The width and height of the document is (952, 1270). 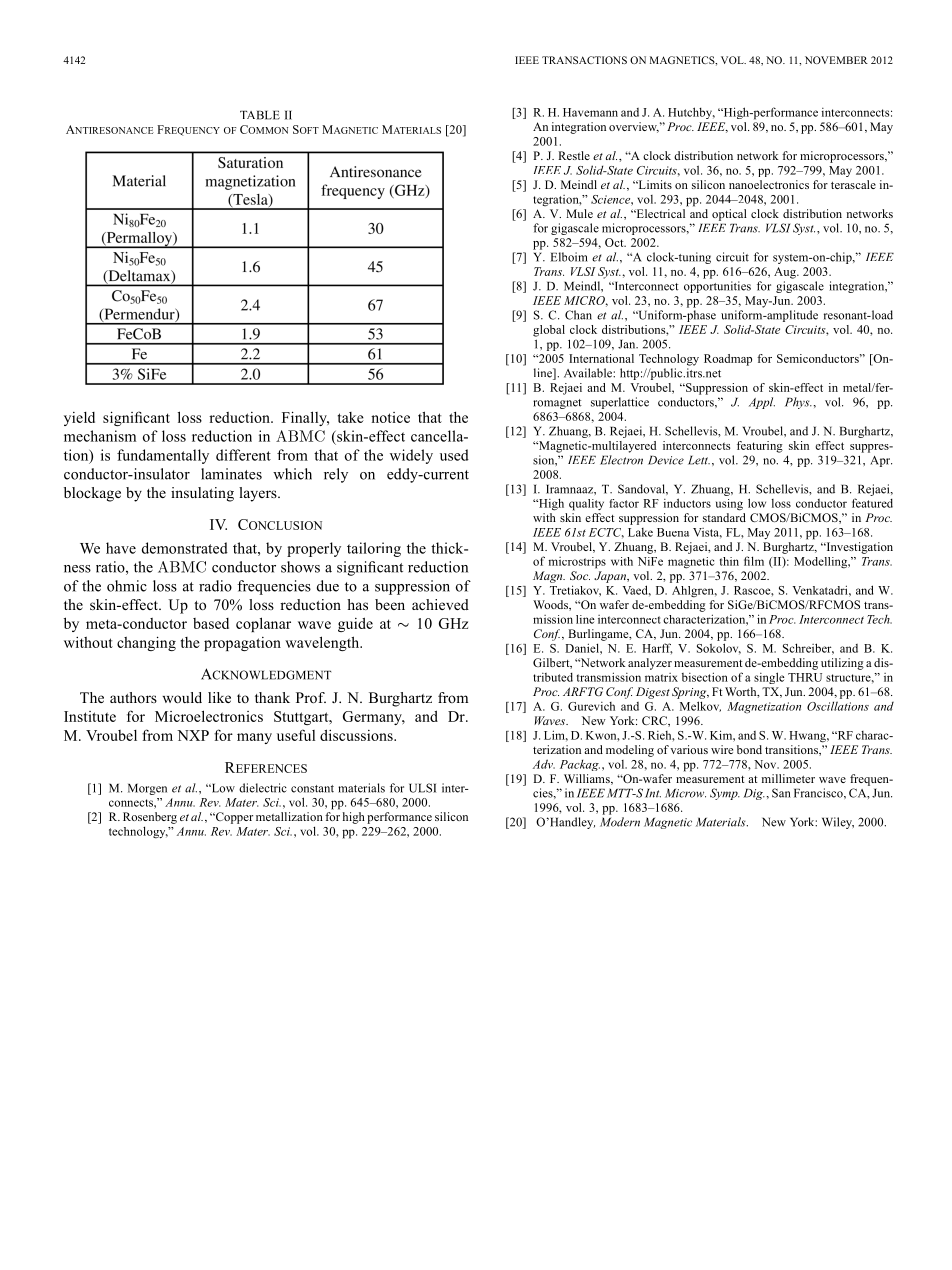 What do you see at coordinates (147, 789) in the document?
I see `Morgen` at bounding box center [147, 789].
